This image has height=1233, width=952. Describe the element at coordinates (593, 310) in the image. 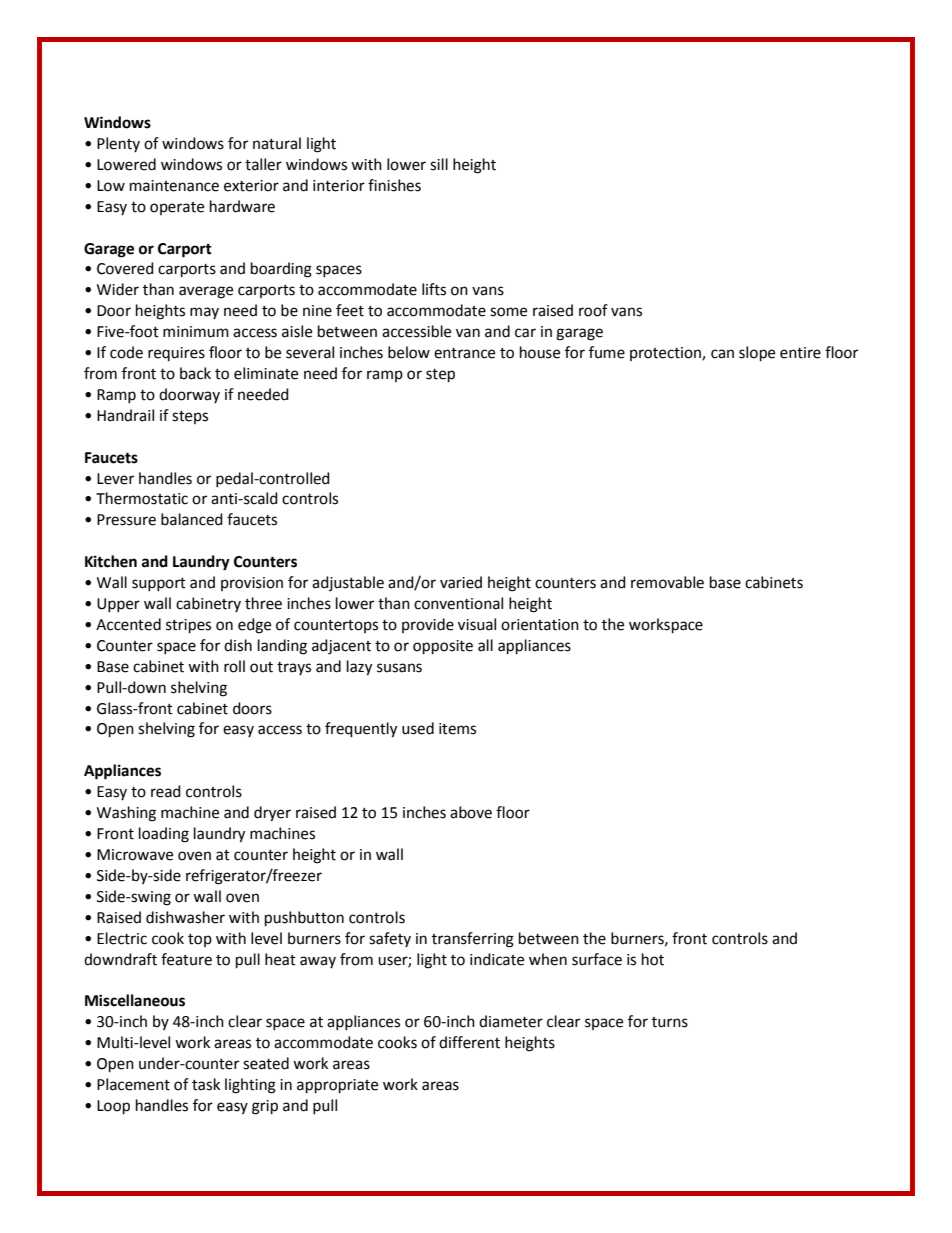

I see `roof` at that location.
